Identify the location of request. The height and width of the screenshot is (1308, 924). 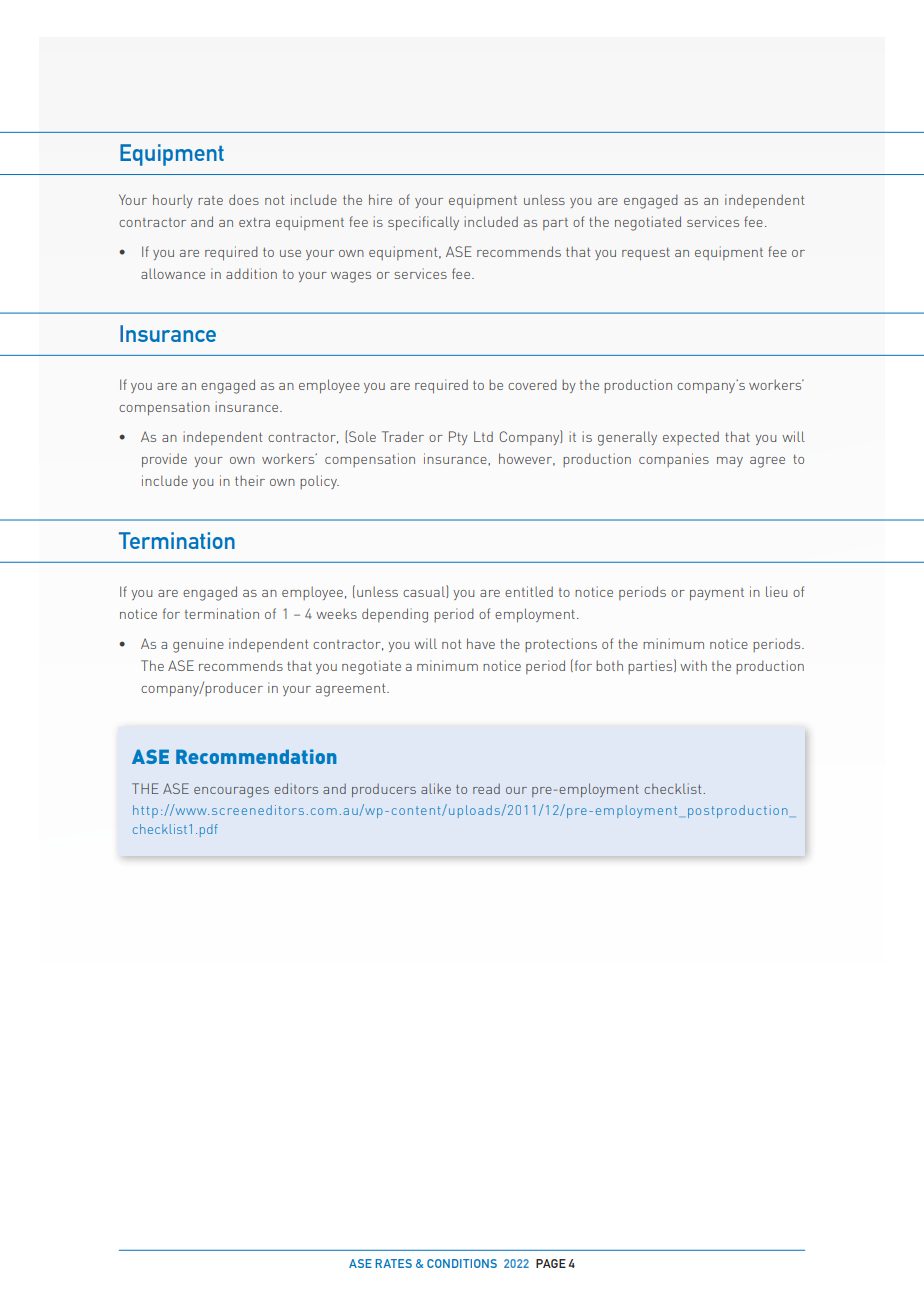
(646, 254).
